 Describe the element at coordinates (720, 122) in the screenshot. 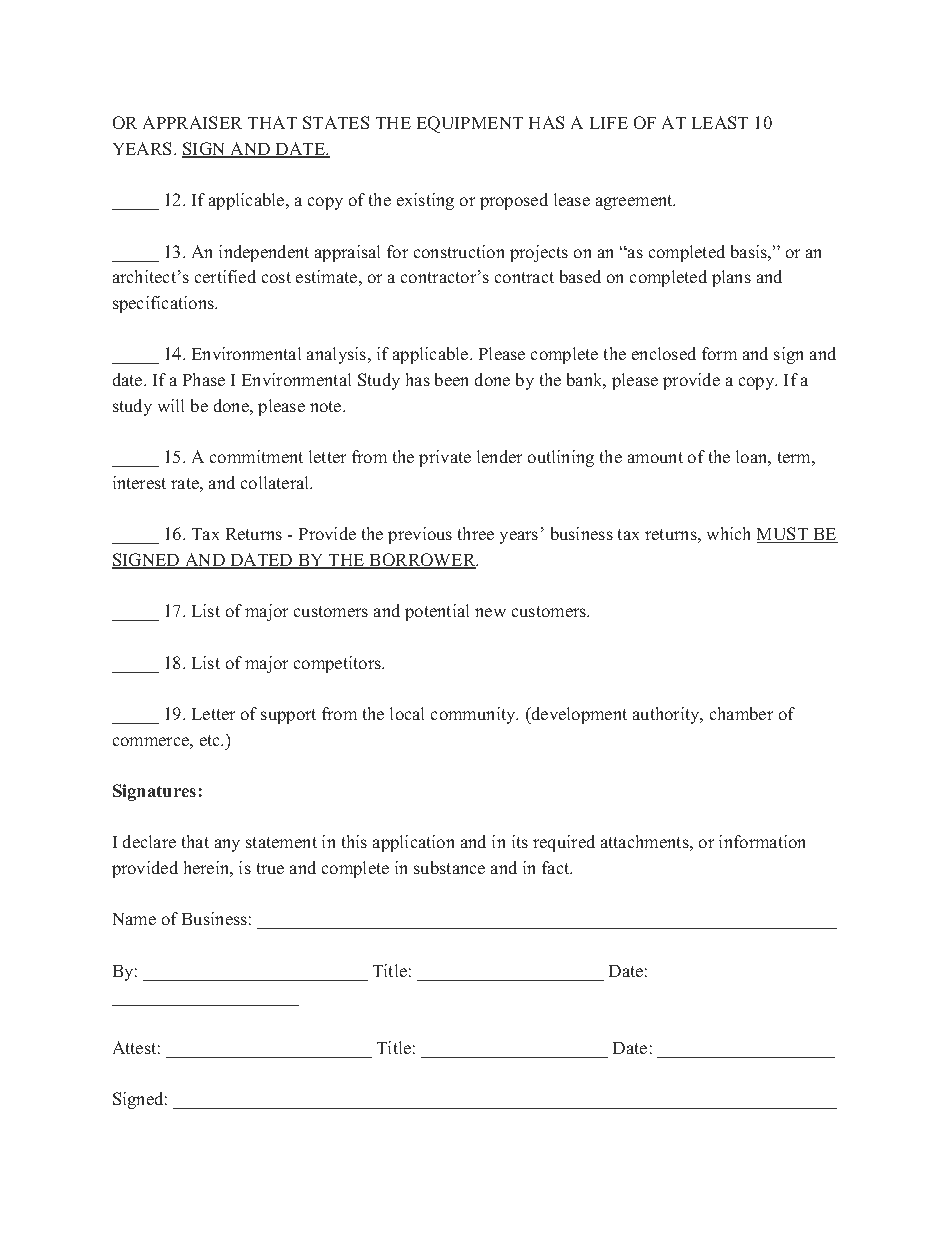

I see `LEAST` at that location.
